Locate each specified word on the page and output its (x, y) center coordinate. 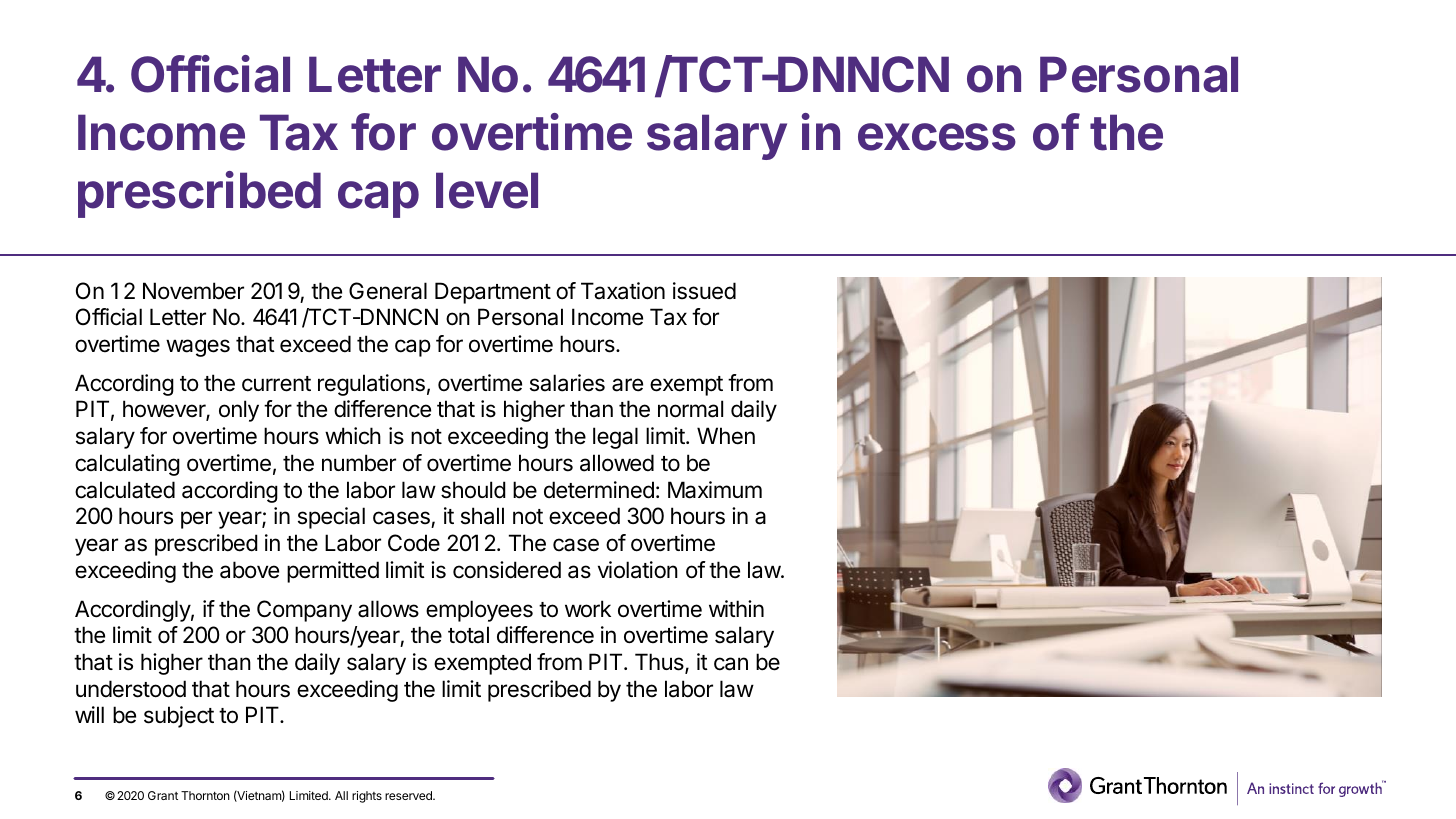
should (473, 490)
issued (704, 291)
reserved (409, 795)
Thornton (205, 795)
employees (479, 611)
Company (304, 611)
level (487, 190)
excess (937, 137)
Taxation (623, 291)
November (193, 291)
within (736, 608)
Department (493, 293)
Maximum (715, 490)
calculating (127, 465)
